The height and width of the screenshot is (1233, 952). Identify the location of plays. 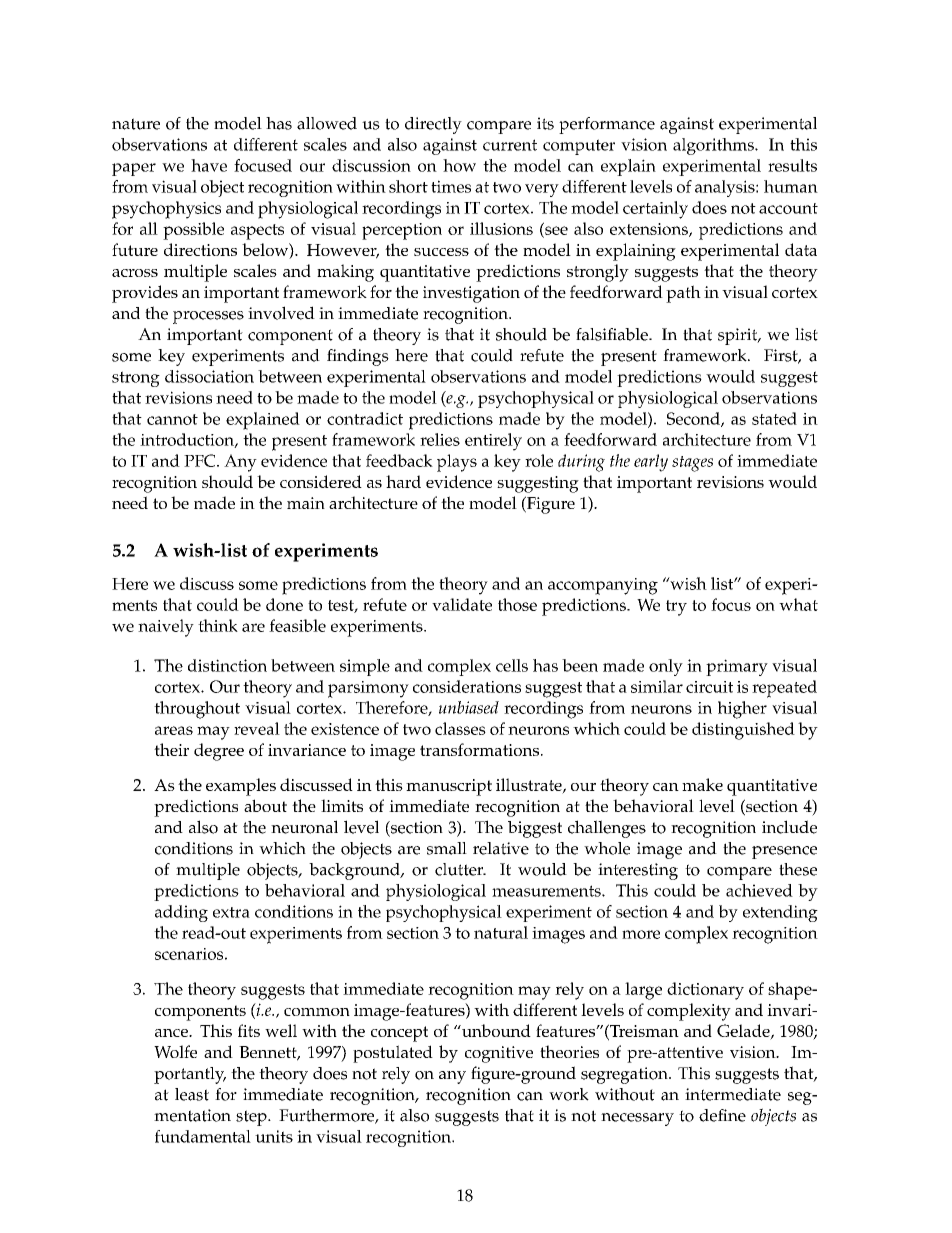
(457, 463).
